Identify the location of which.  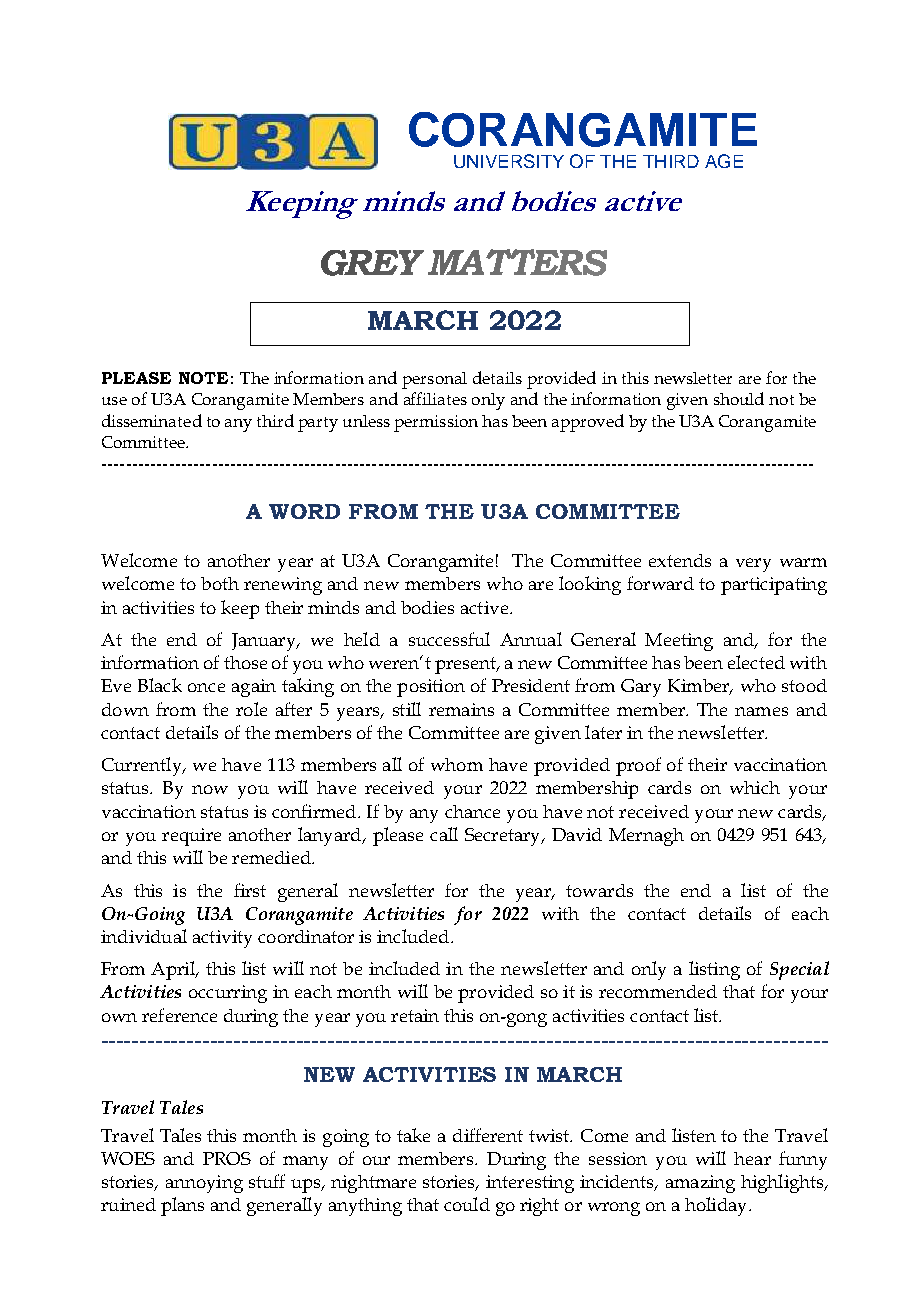
(755, 787).
